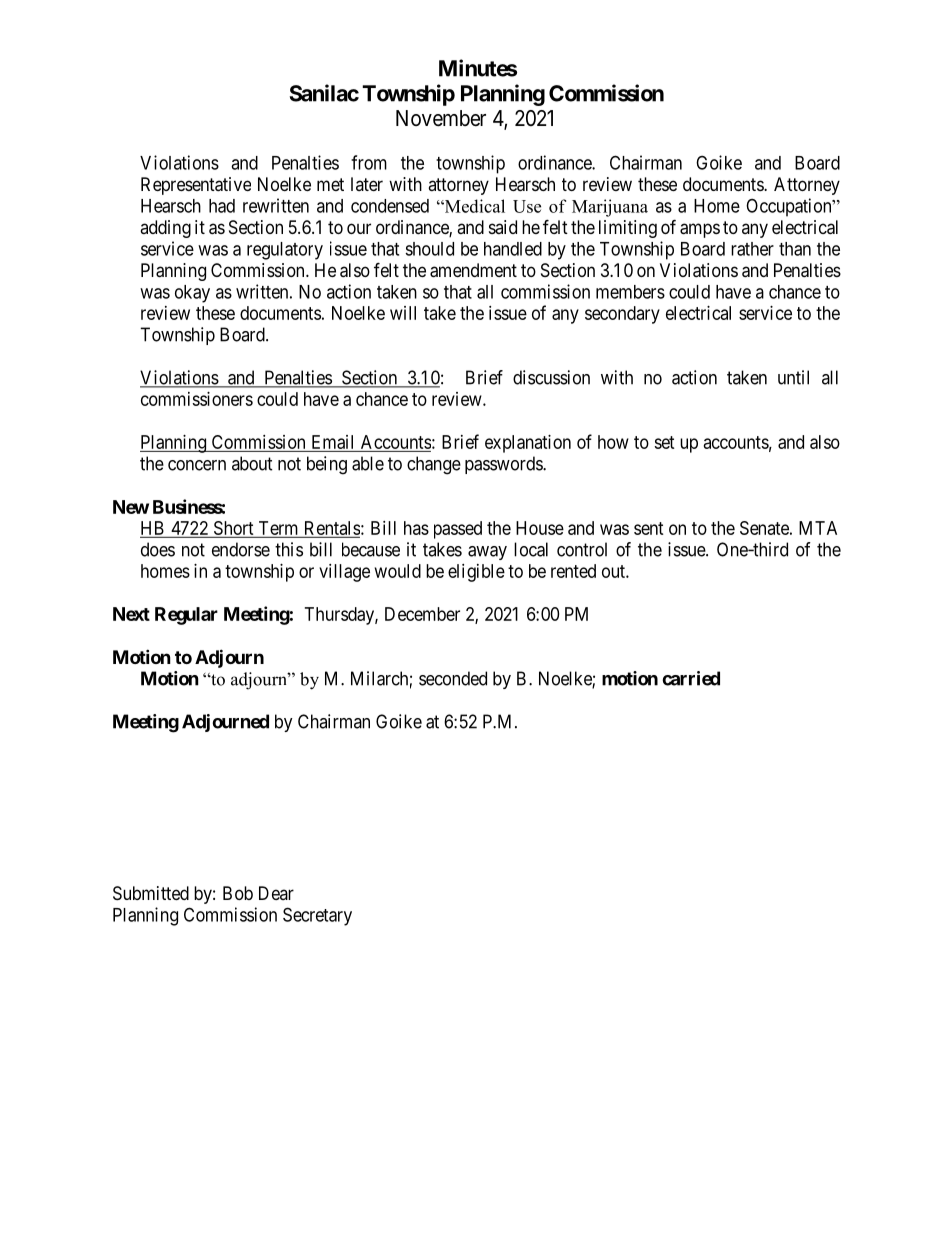  I want to click on carried, so click(691, 678).
